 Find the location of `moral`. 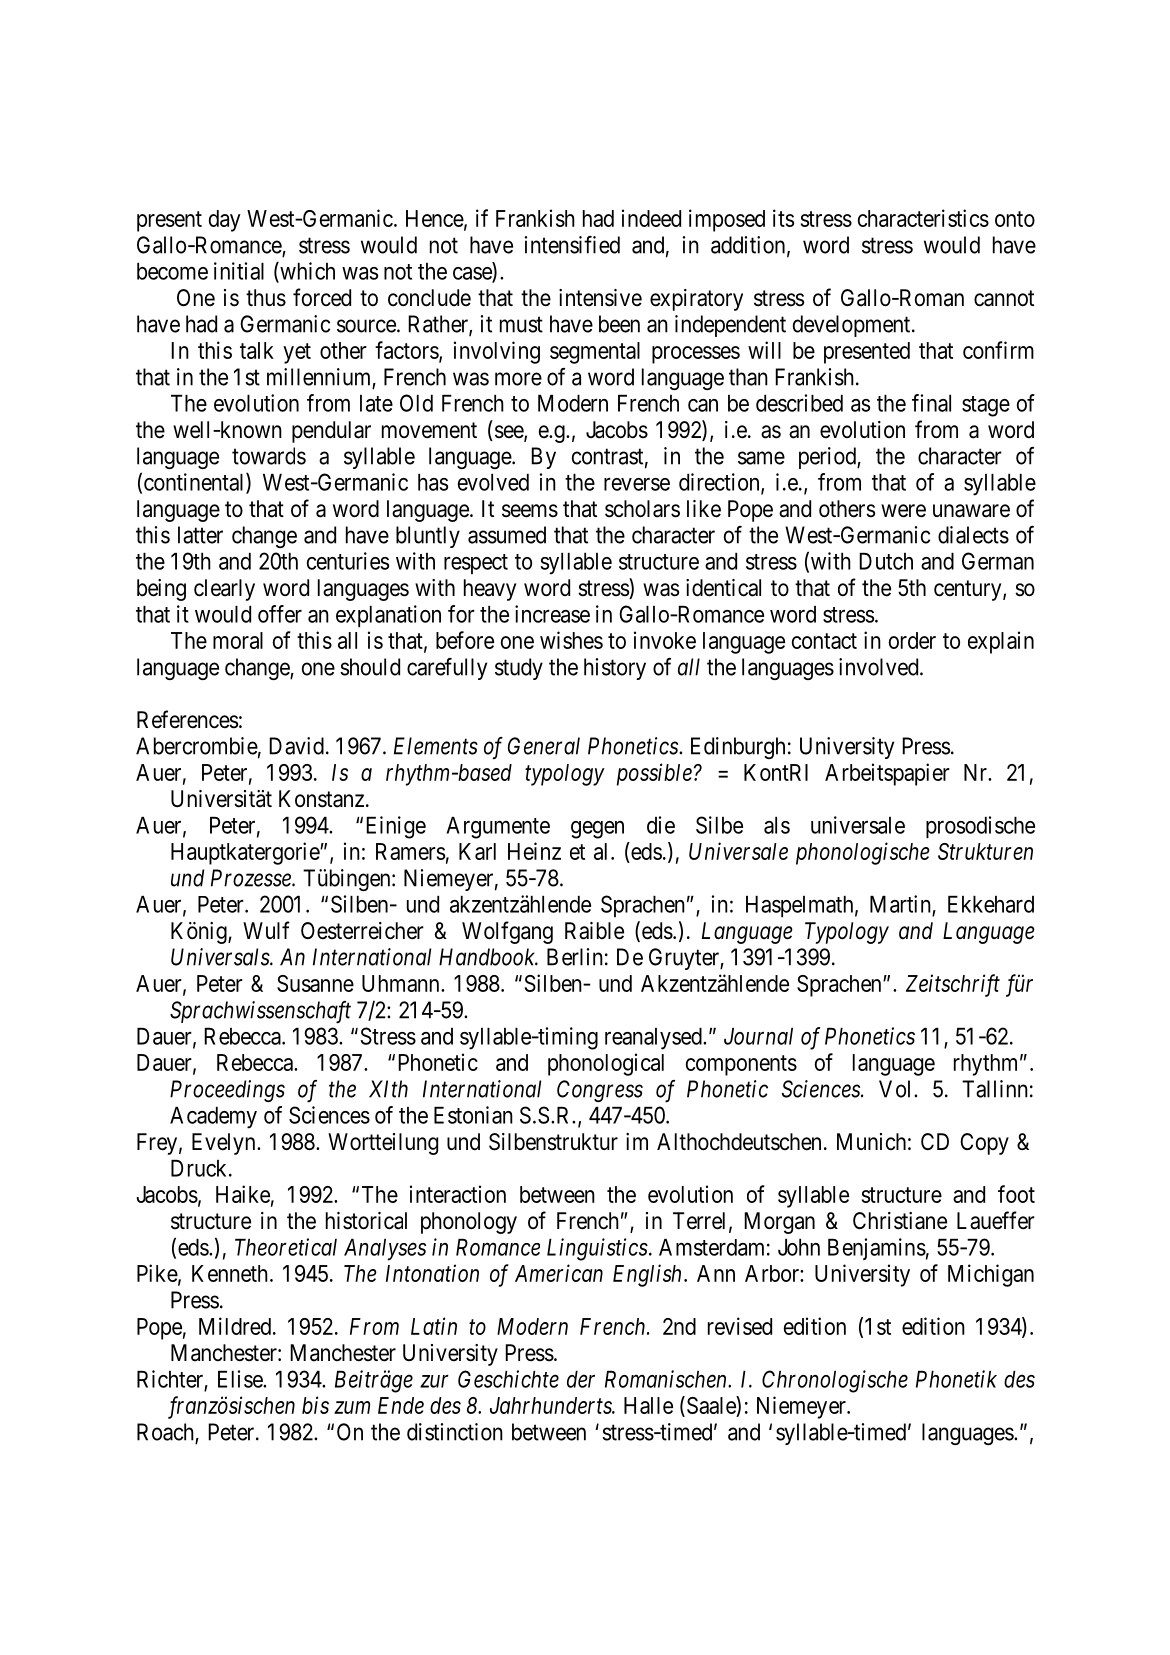

moral is located at coordinates (238, 640).
